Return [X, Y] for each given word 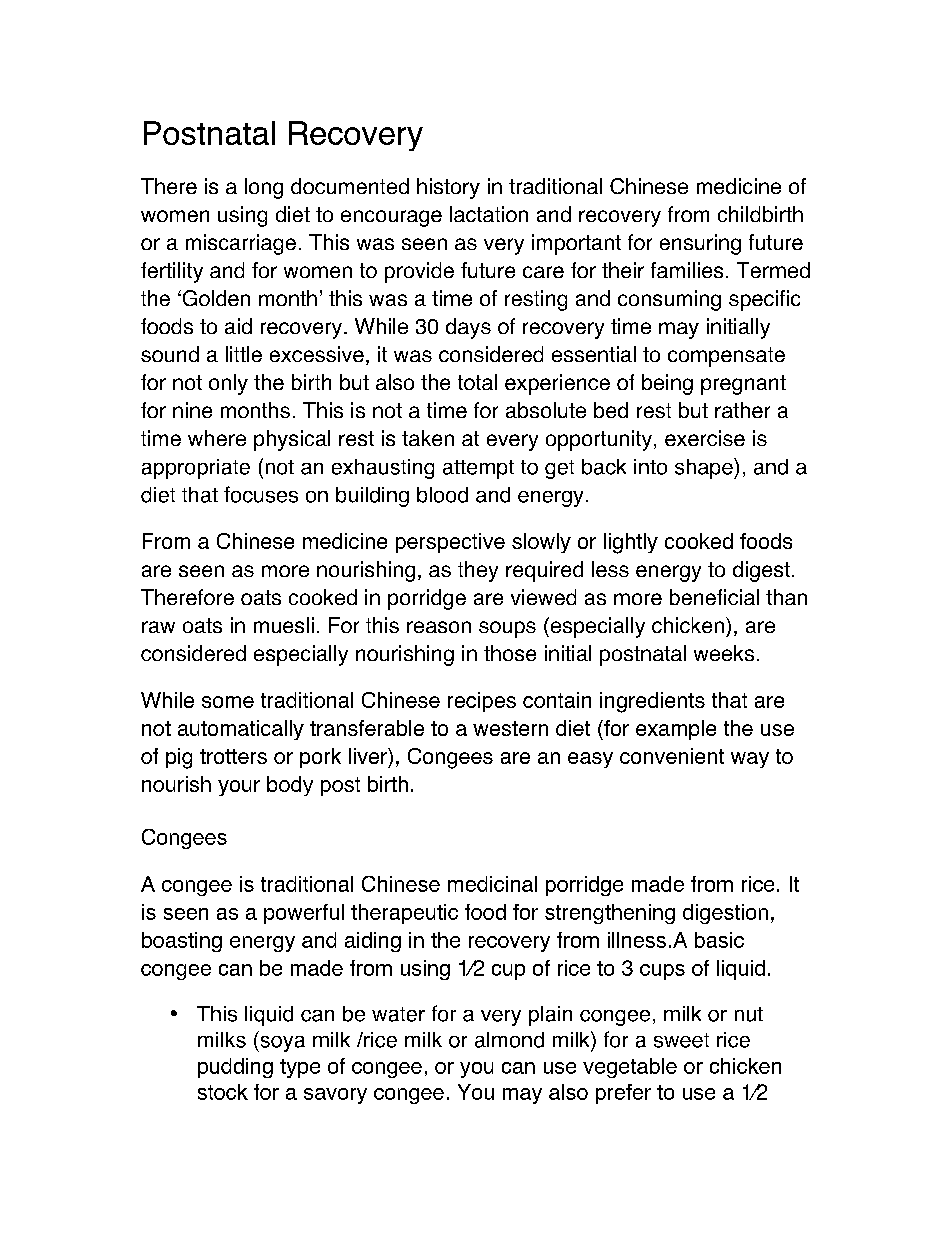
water [398, 1014]
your [239, 788]
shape [705, 468]
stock [223, 1092]
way [750, 760]
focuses [261, 494]
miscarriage [241, 244]
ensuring [700, 244]
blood [442, 495]
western [510, 728]
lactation [489, 214]
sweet [681, 1040]
